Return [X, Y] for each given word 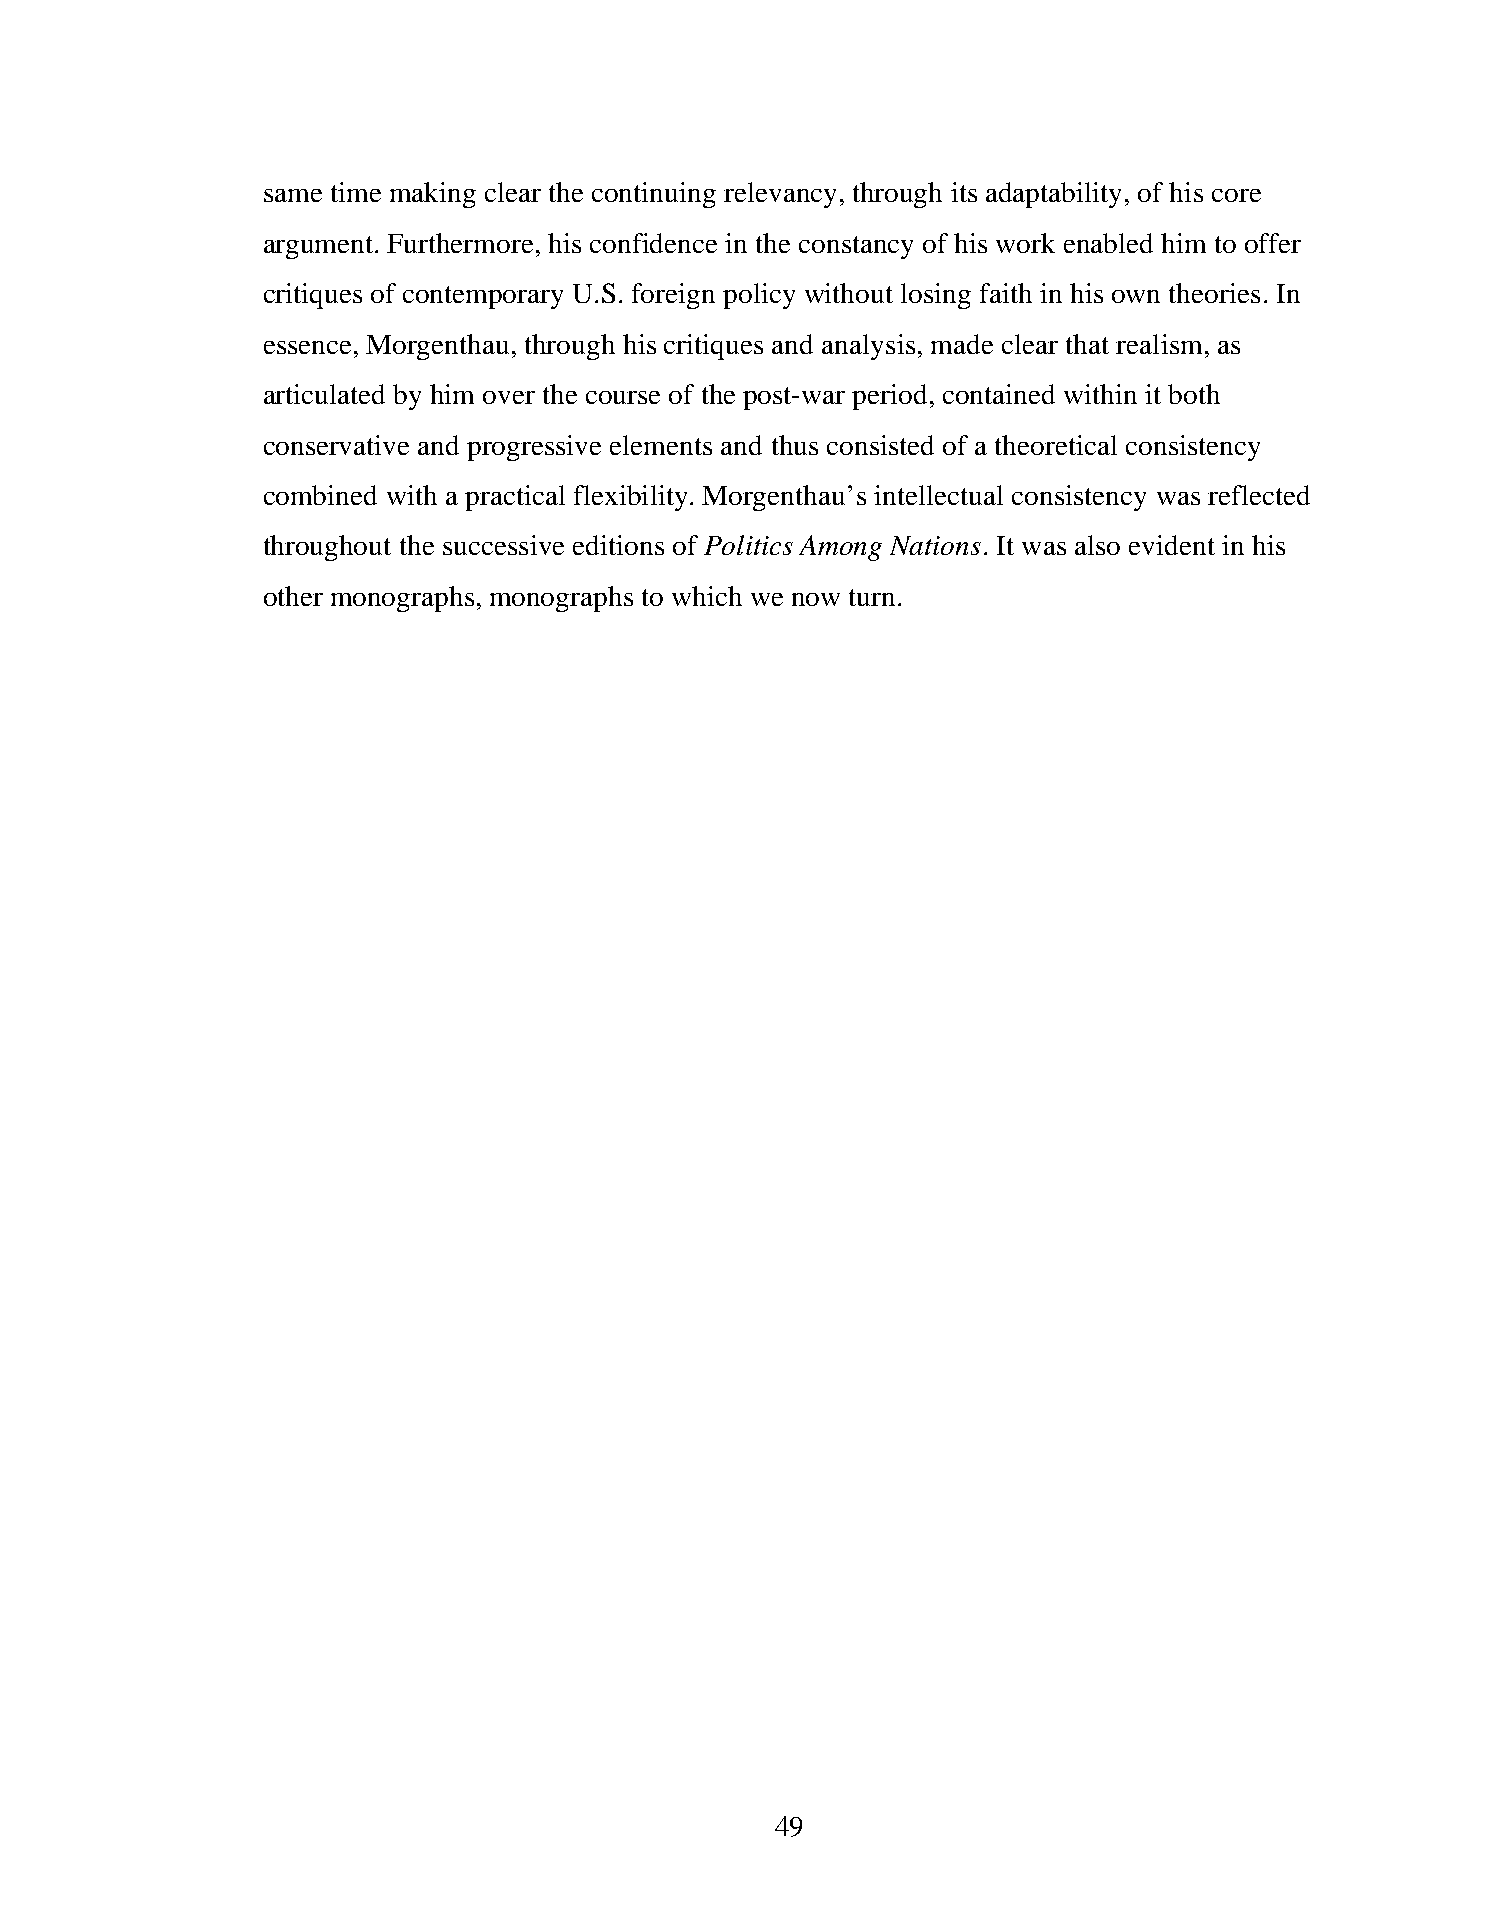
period [889, 397]
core [1236, 195]
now [816, 599]
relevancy [780, 195]
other [293, 596]
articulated [324, 394]
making [433, 195]
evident [1172, 545]
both [1194, 394]
